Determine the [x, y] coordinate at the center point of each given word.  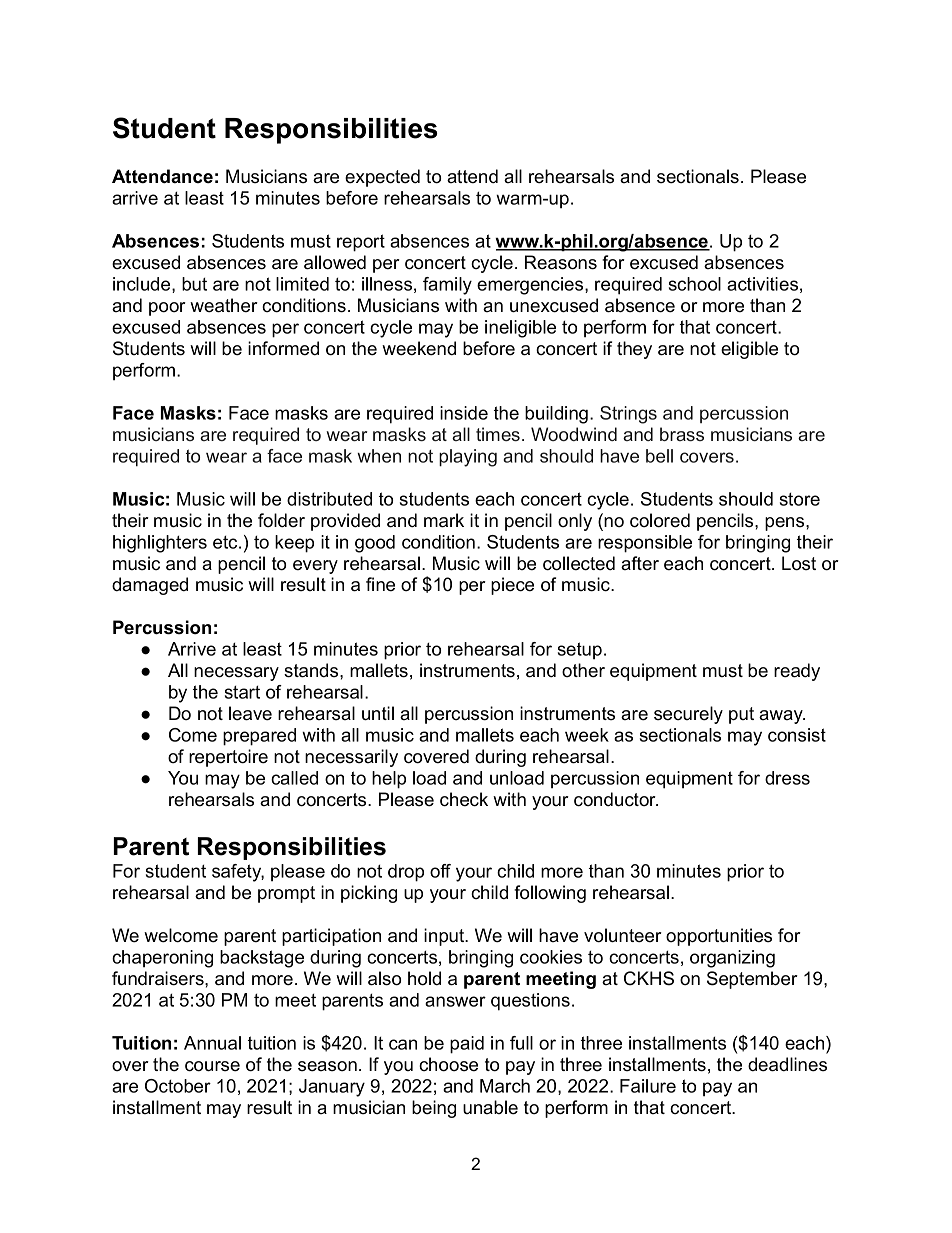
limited [302, 284]
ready [797, 672]
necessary [236, 674]
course [212, 1066]
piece [512, 586]
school [695, 284]
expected [382, 178]
